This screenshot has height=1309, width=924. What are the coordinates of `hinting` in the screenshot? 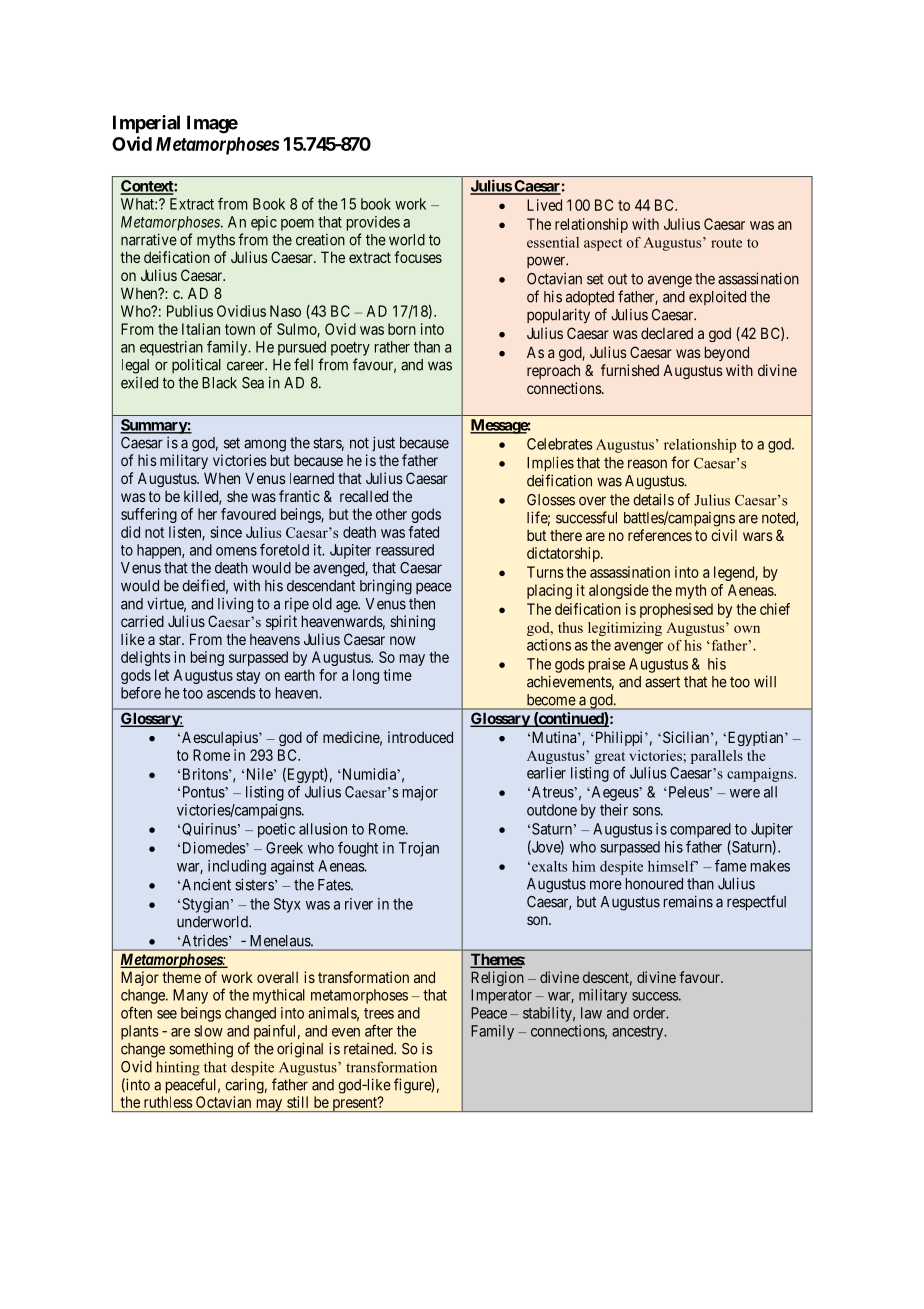 It's located at (178, 1068).
